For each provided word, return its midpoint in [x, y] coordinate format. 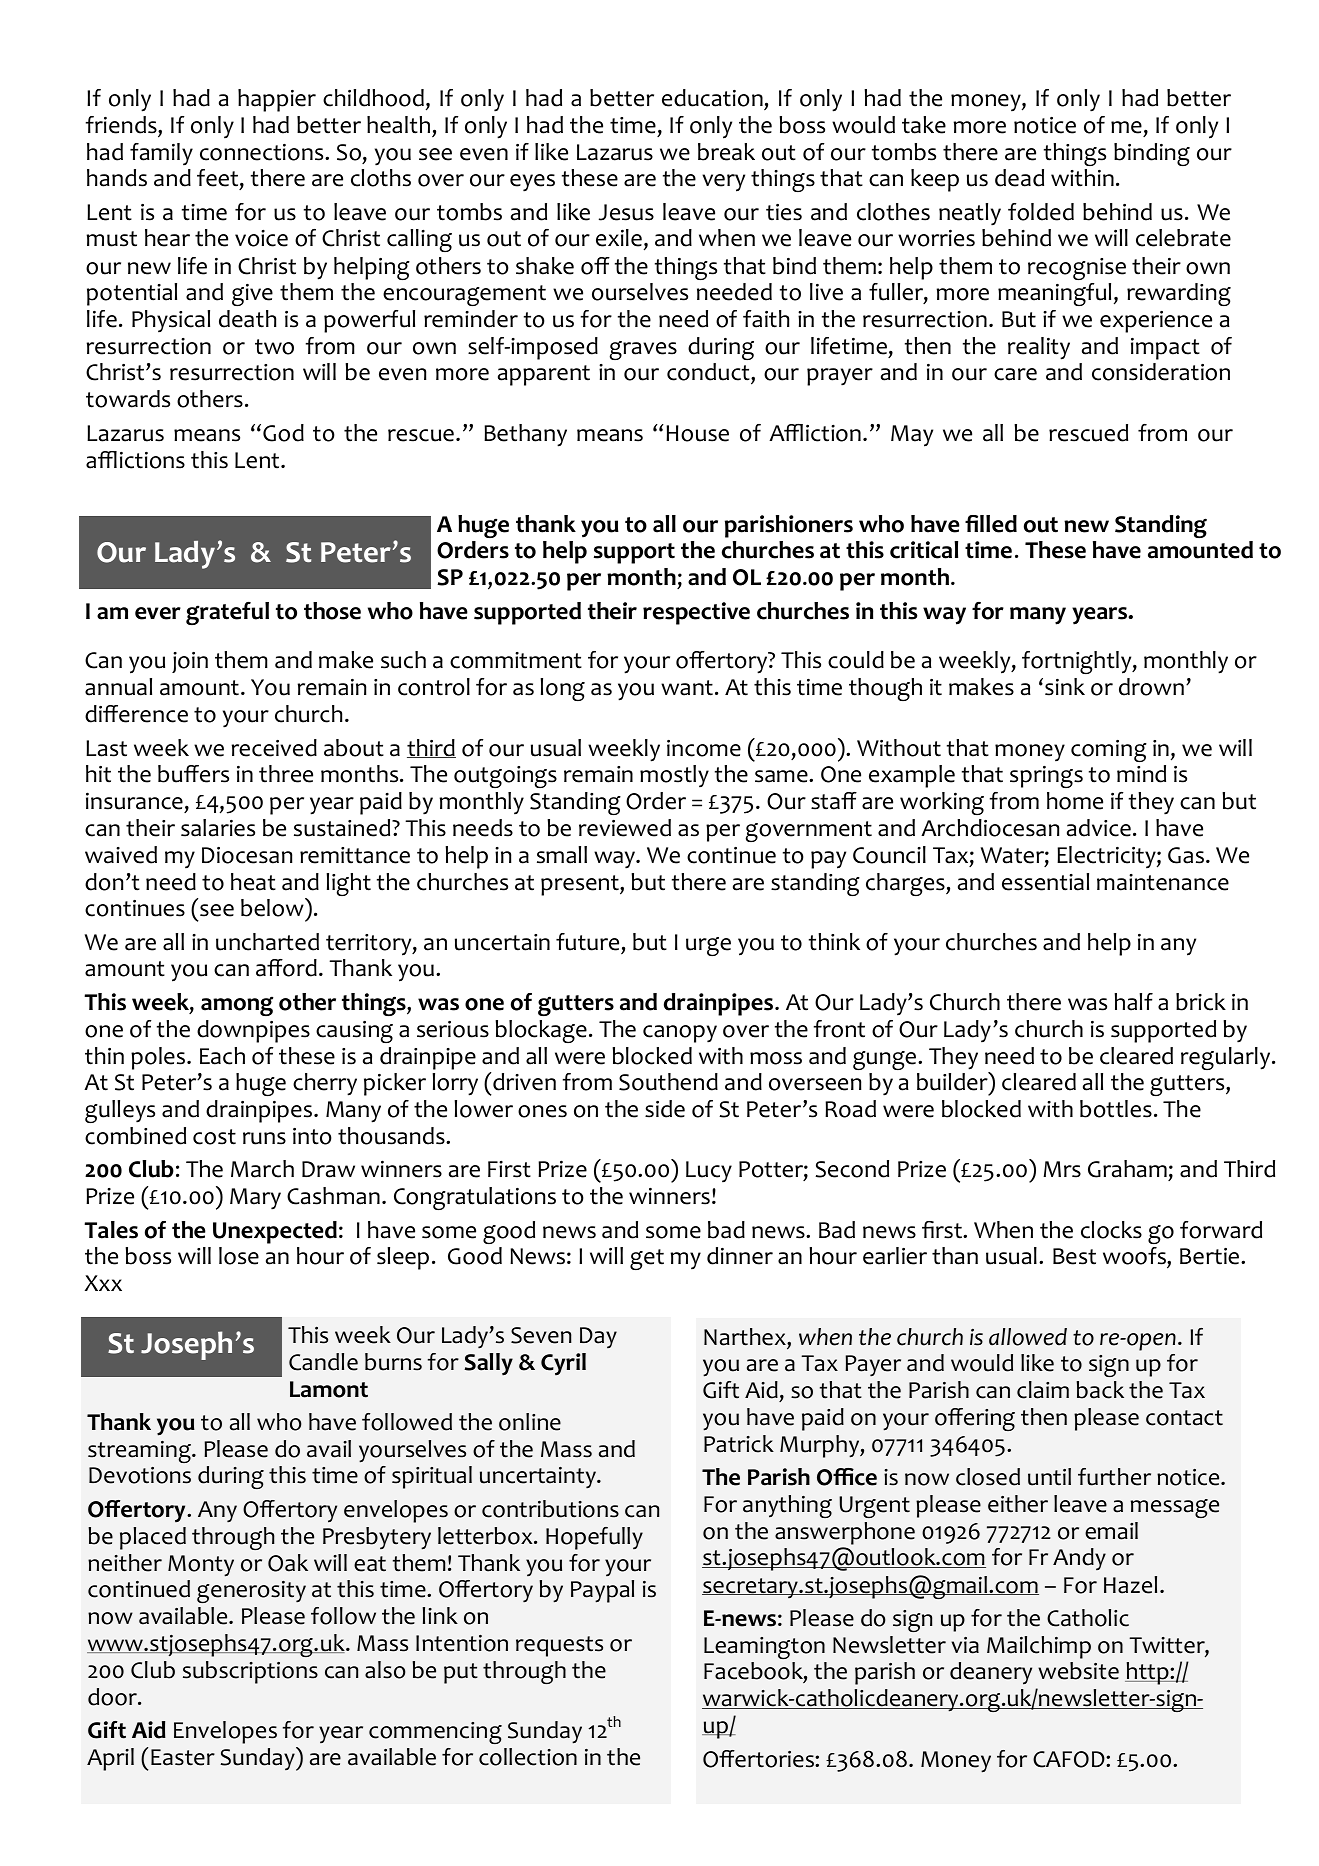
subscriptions [250, 1672]
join [190, 662]
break [726, 152]
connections [263, 152]
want [687, 688]
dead [1019, 178]
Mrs [1062, 1169]
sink [1065, 687]
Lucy [709, 1171]
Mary [255, 1199]
